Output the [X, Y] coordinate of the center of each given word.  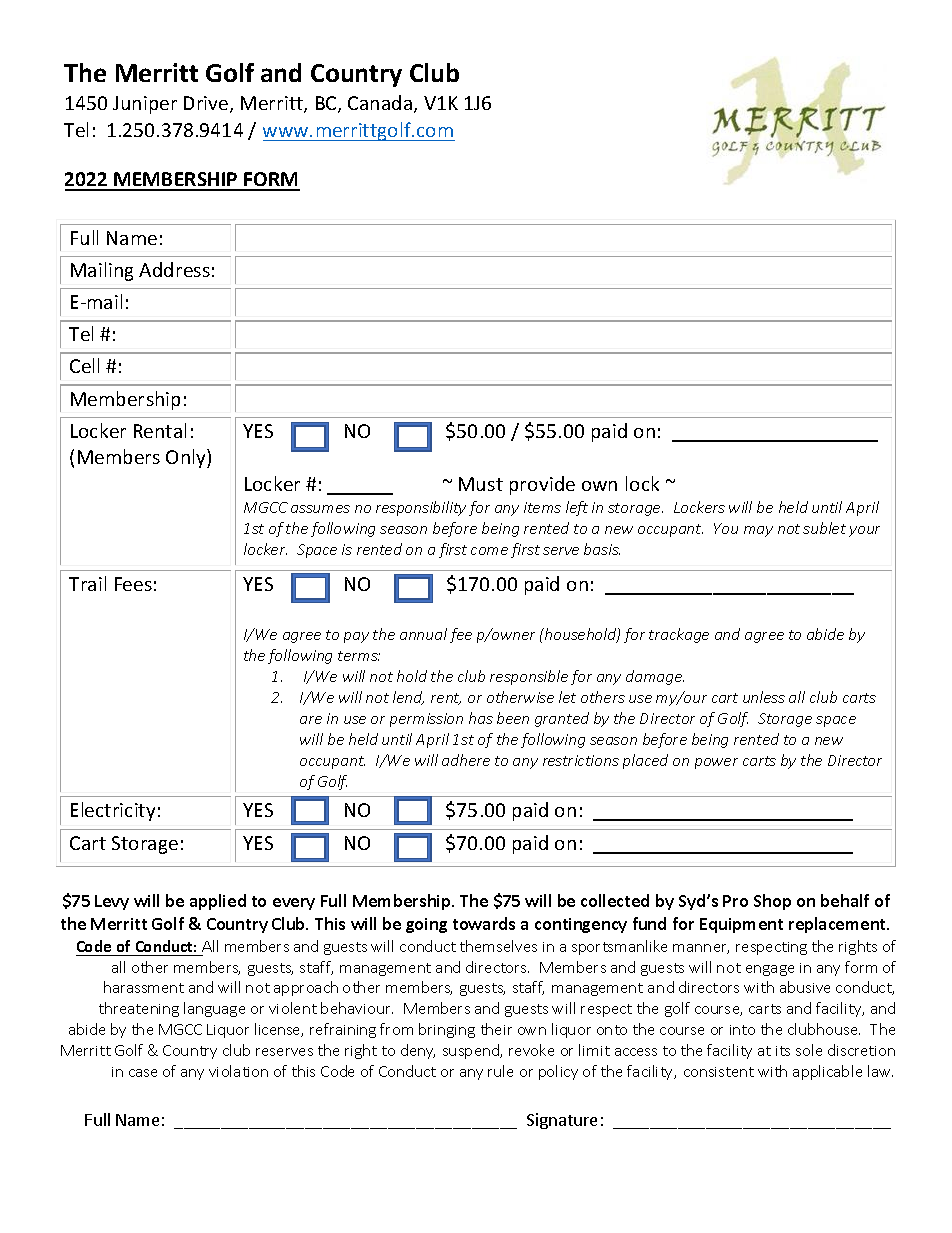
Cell [84, 365]
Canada [380, 102]
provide [542, 485]
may [758, 531]
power [716, 763]
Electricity [113, 811]
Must [481, 484]
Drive [207, 104]
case [143, 1073]
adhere [466, 760]
